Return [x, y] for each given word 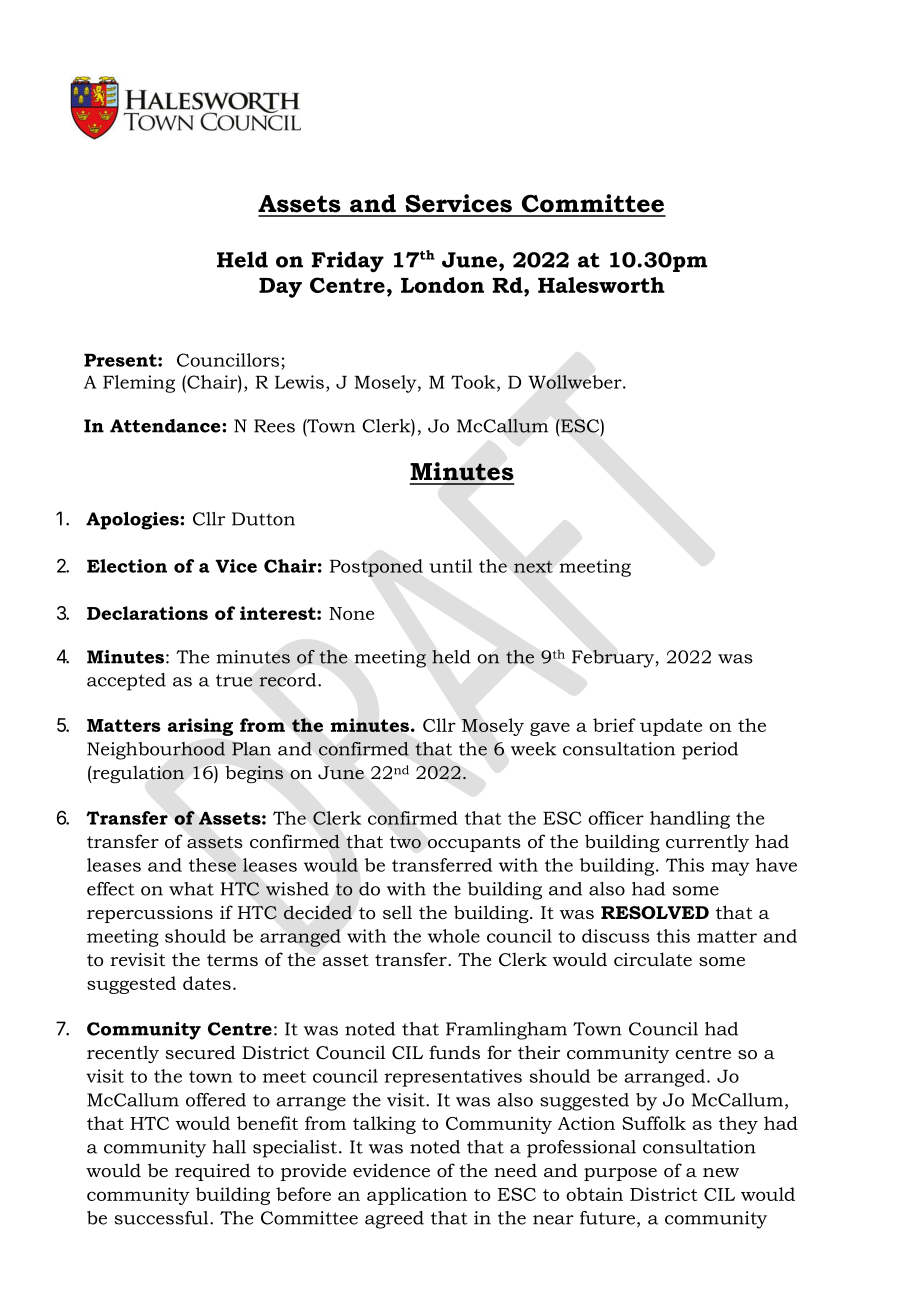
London [442, 285]
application [417, 1196]
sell [397, 912]
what [191, 889]
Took [474, 383]
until [450, 566]
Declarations [147, 613]
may [730, 869]
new [721, 1173]
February [614, 659]
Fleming [139, 384]
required [213, 1172]
